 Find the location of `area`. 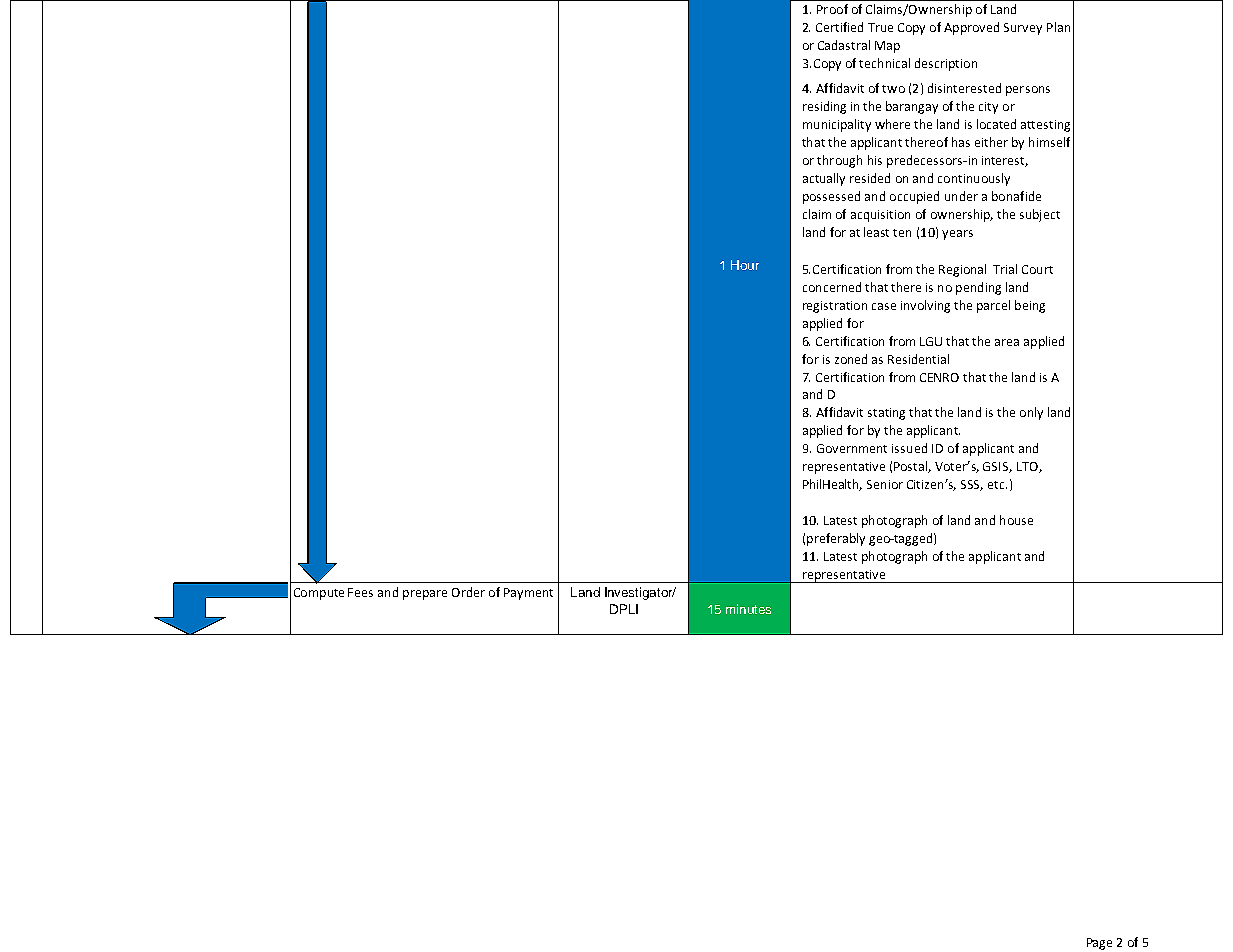

area is located at coordinates (1007, 342).
